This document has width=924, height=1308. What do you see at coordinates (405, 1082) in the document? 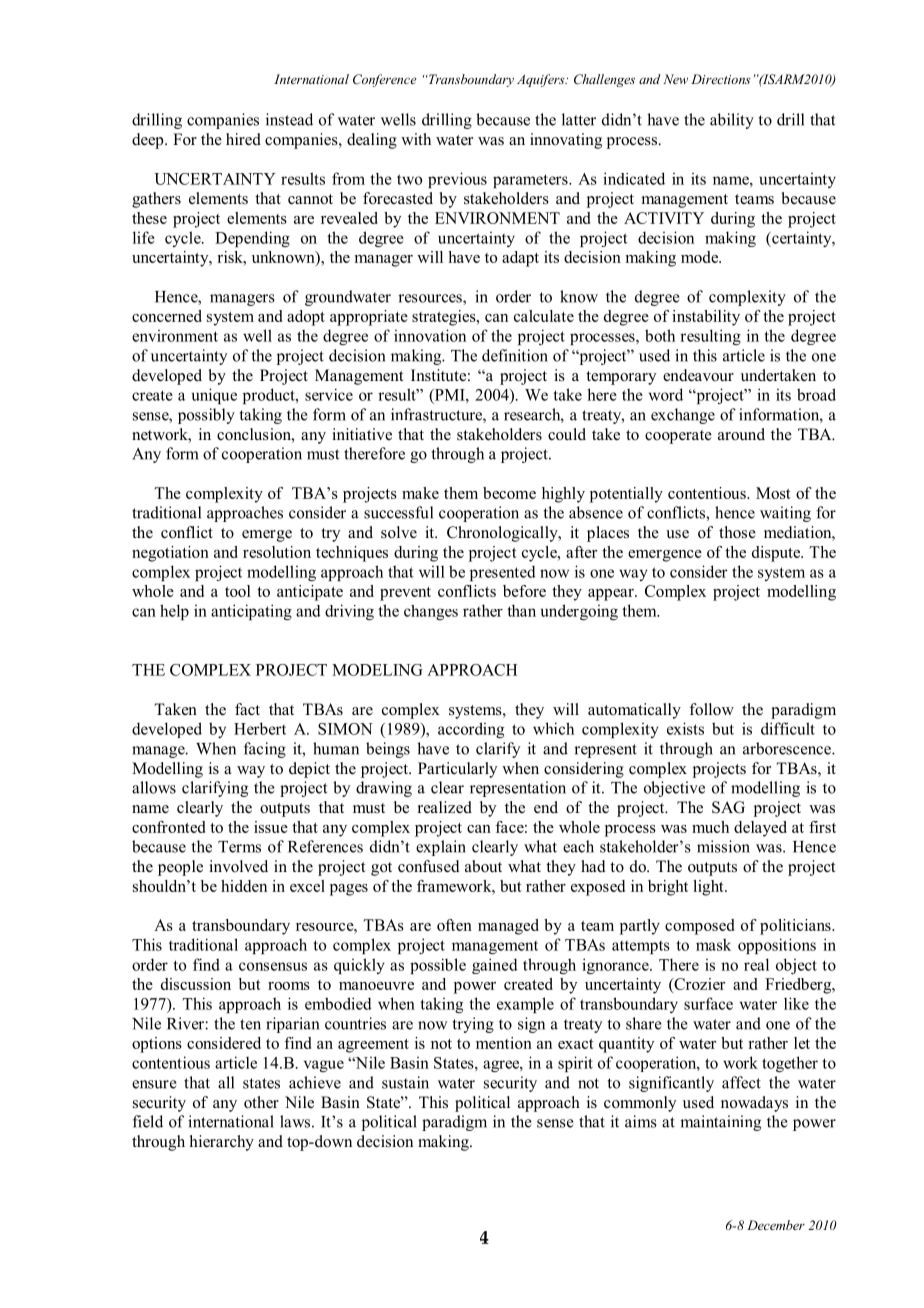
I see `sustain` at bounding box center [405, 1082].
